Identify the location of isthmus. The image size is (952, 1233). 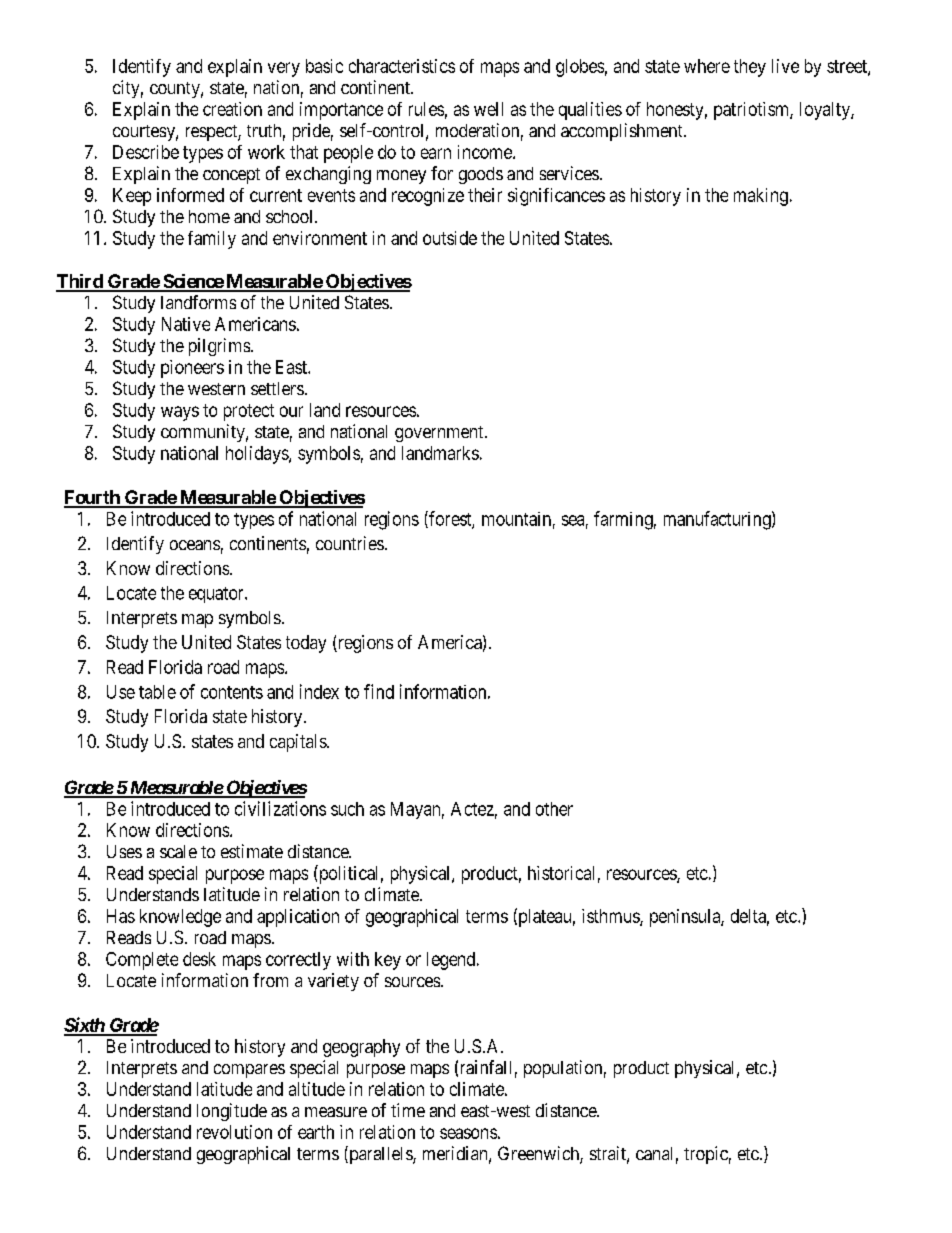
(611, 917).
